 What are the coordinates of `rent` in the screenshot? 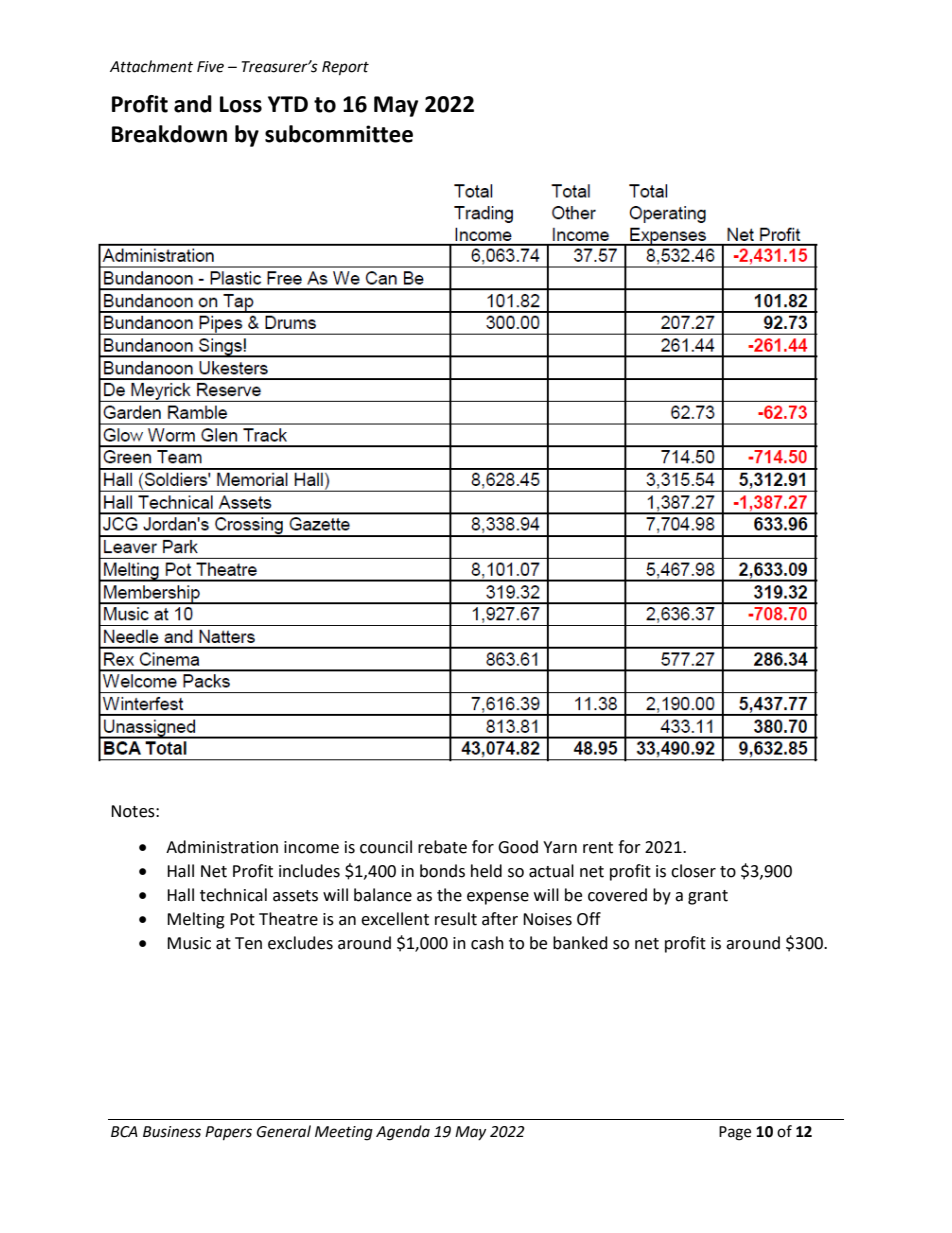 It's located at (598, 848).
